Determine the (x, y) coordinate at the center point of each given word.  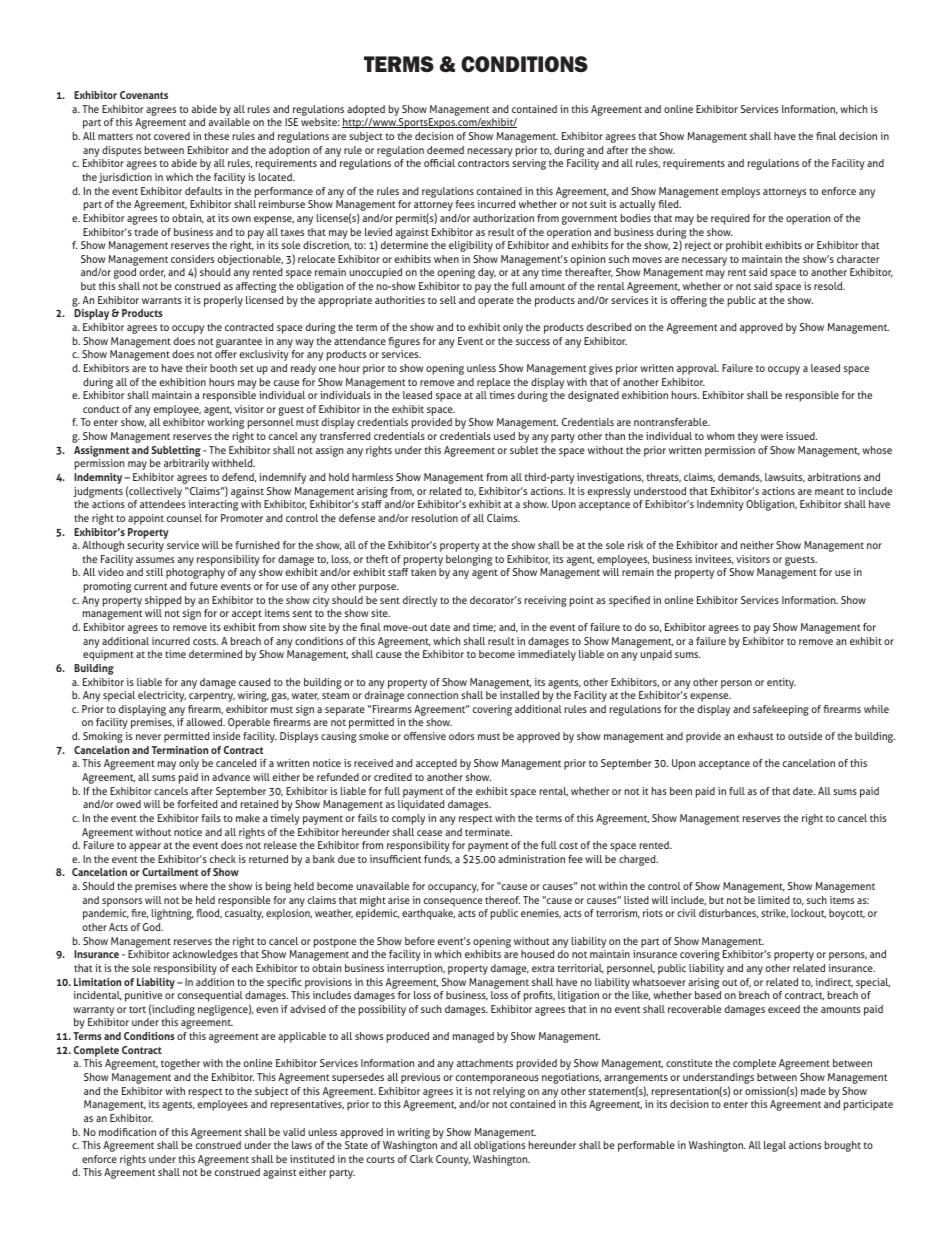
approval (698, 369)
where (193, 886)
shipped (163, 601)
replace (493, 383)
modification (127, 1132)
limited (774, 900)
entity (781, 683)
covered (172, 136)
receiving (546, 601)
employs (740, 192)
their (196, 368)
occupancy (453, 888)
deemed (445, 150)
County (453, 1160)
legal (775, 1146)
